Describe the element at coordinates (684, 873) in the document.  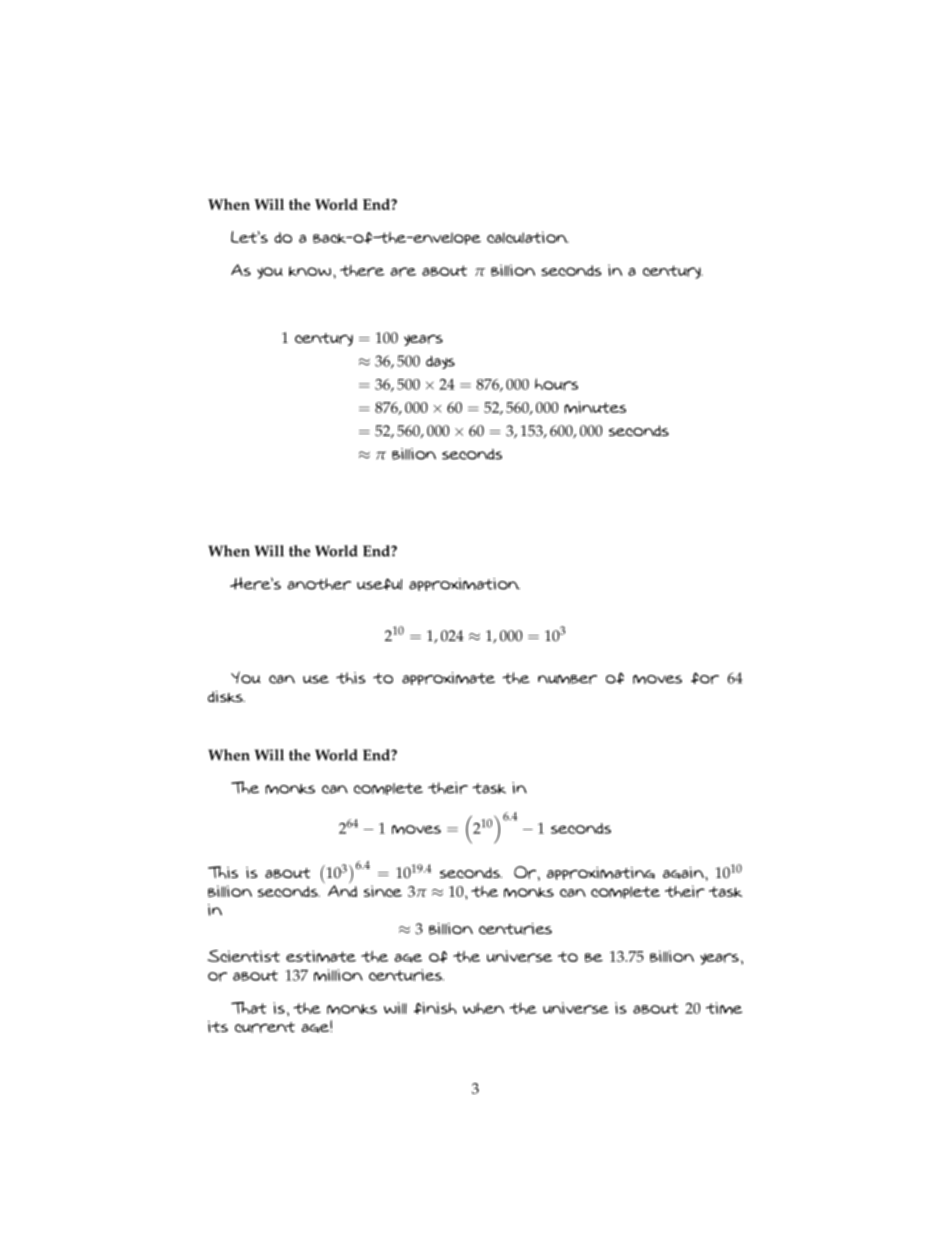
I see `again` at that location.
